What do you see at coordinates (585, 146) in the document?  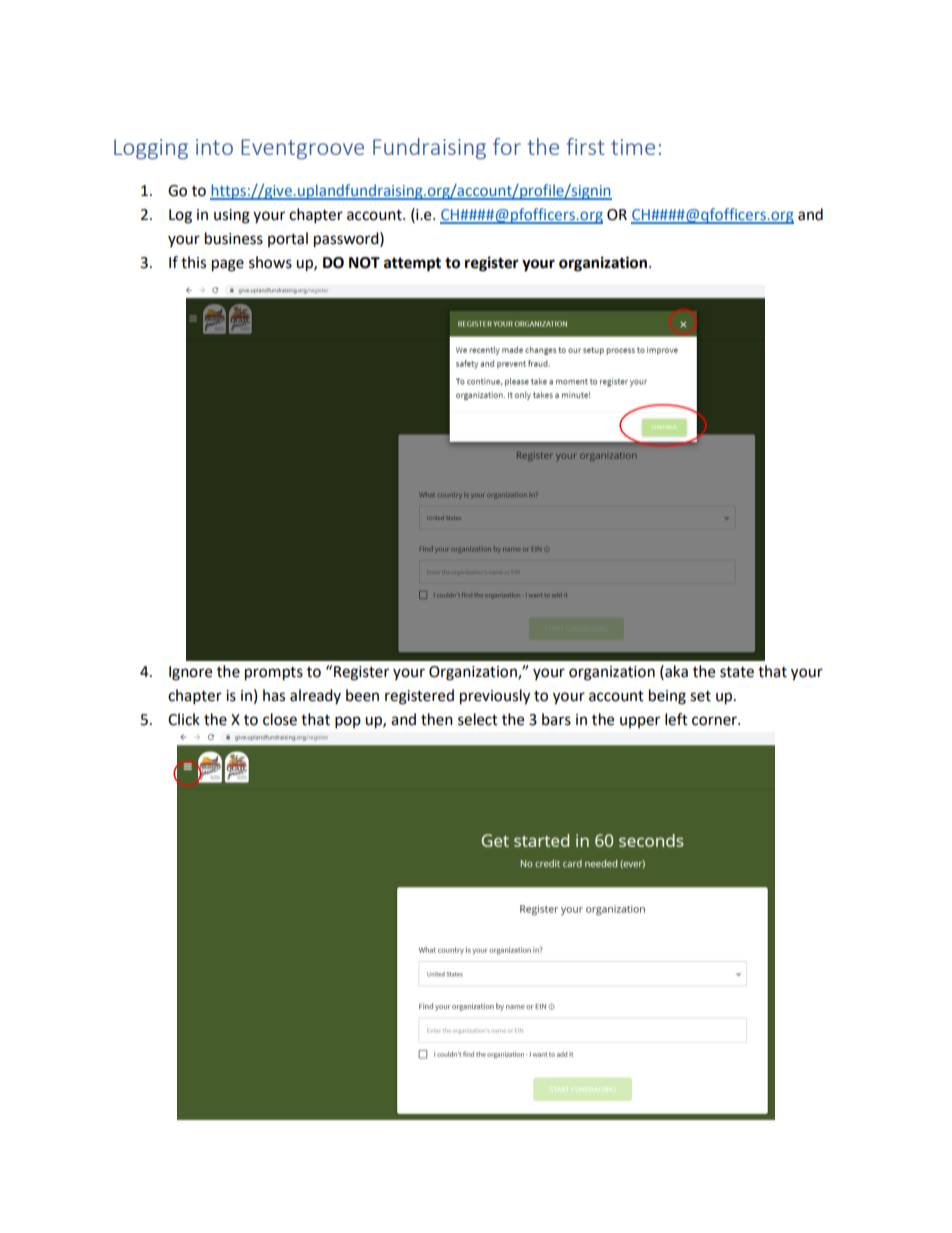 I see `first` at bounding box center [585, 146].
